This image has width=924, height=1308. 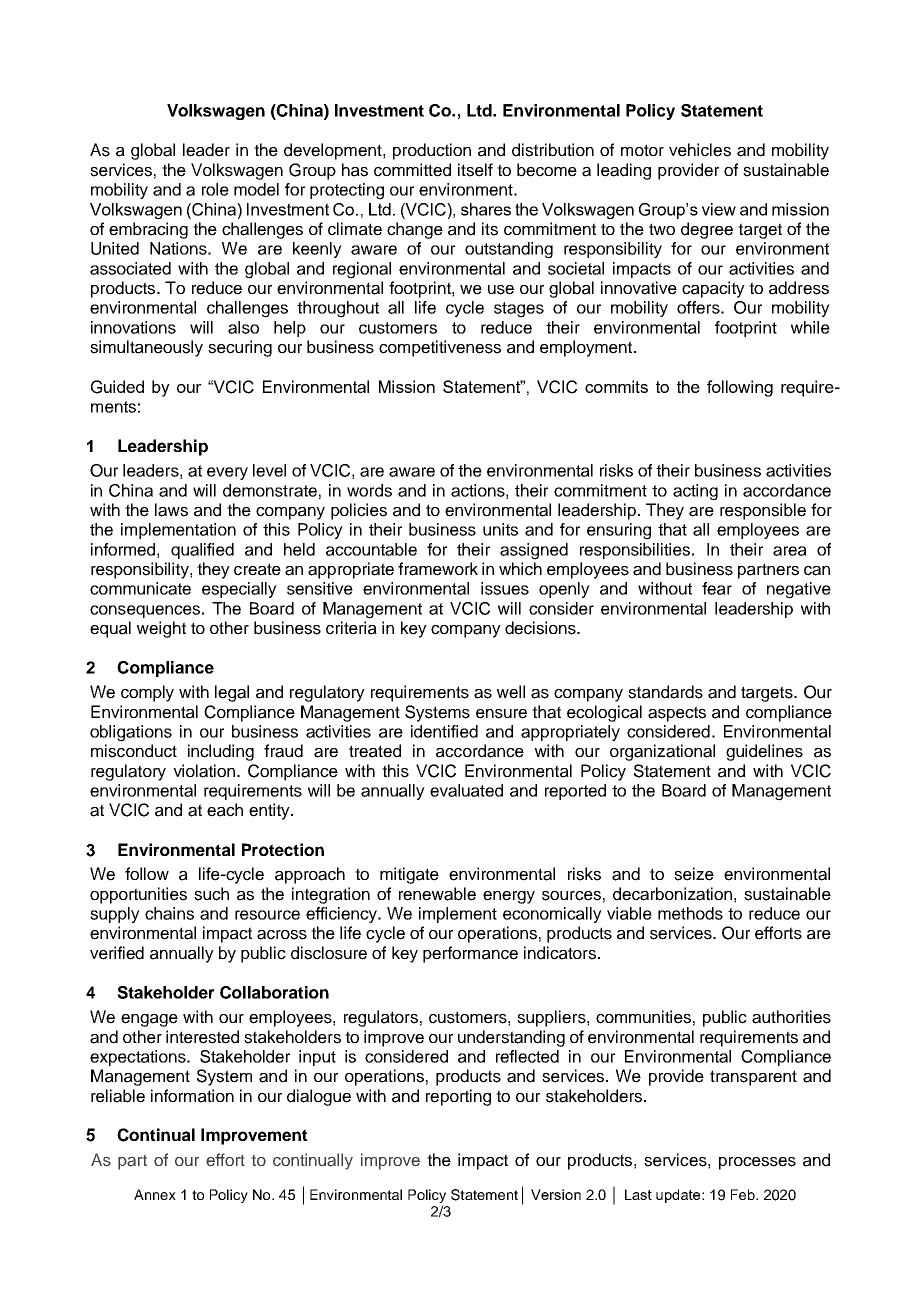 What do you see at coordinates (155, 1194) in the image?
I see `Annex` at bounding box center [155, 1194].
